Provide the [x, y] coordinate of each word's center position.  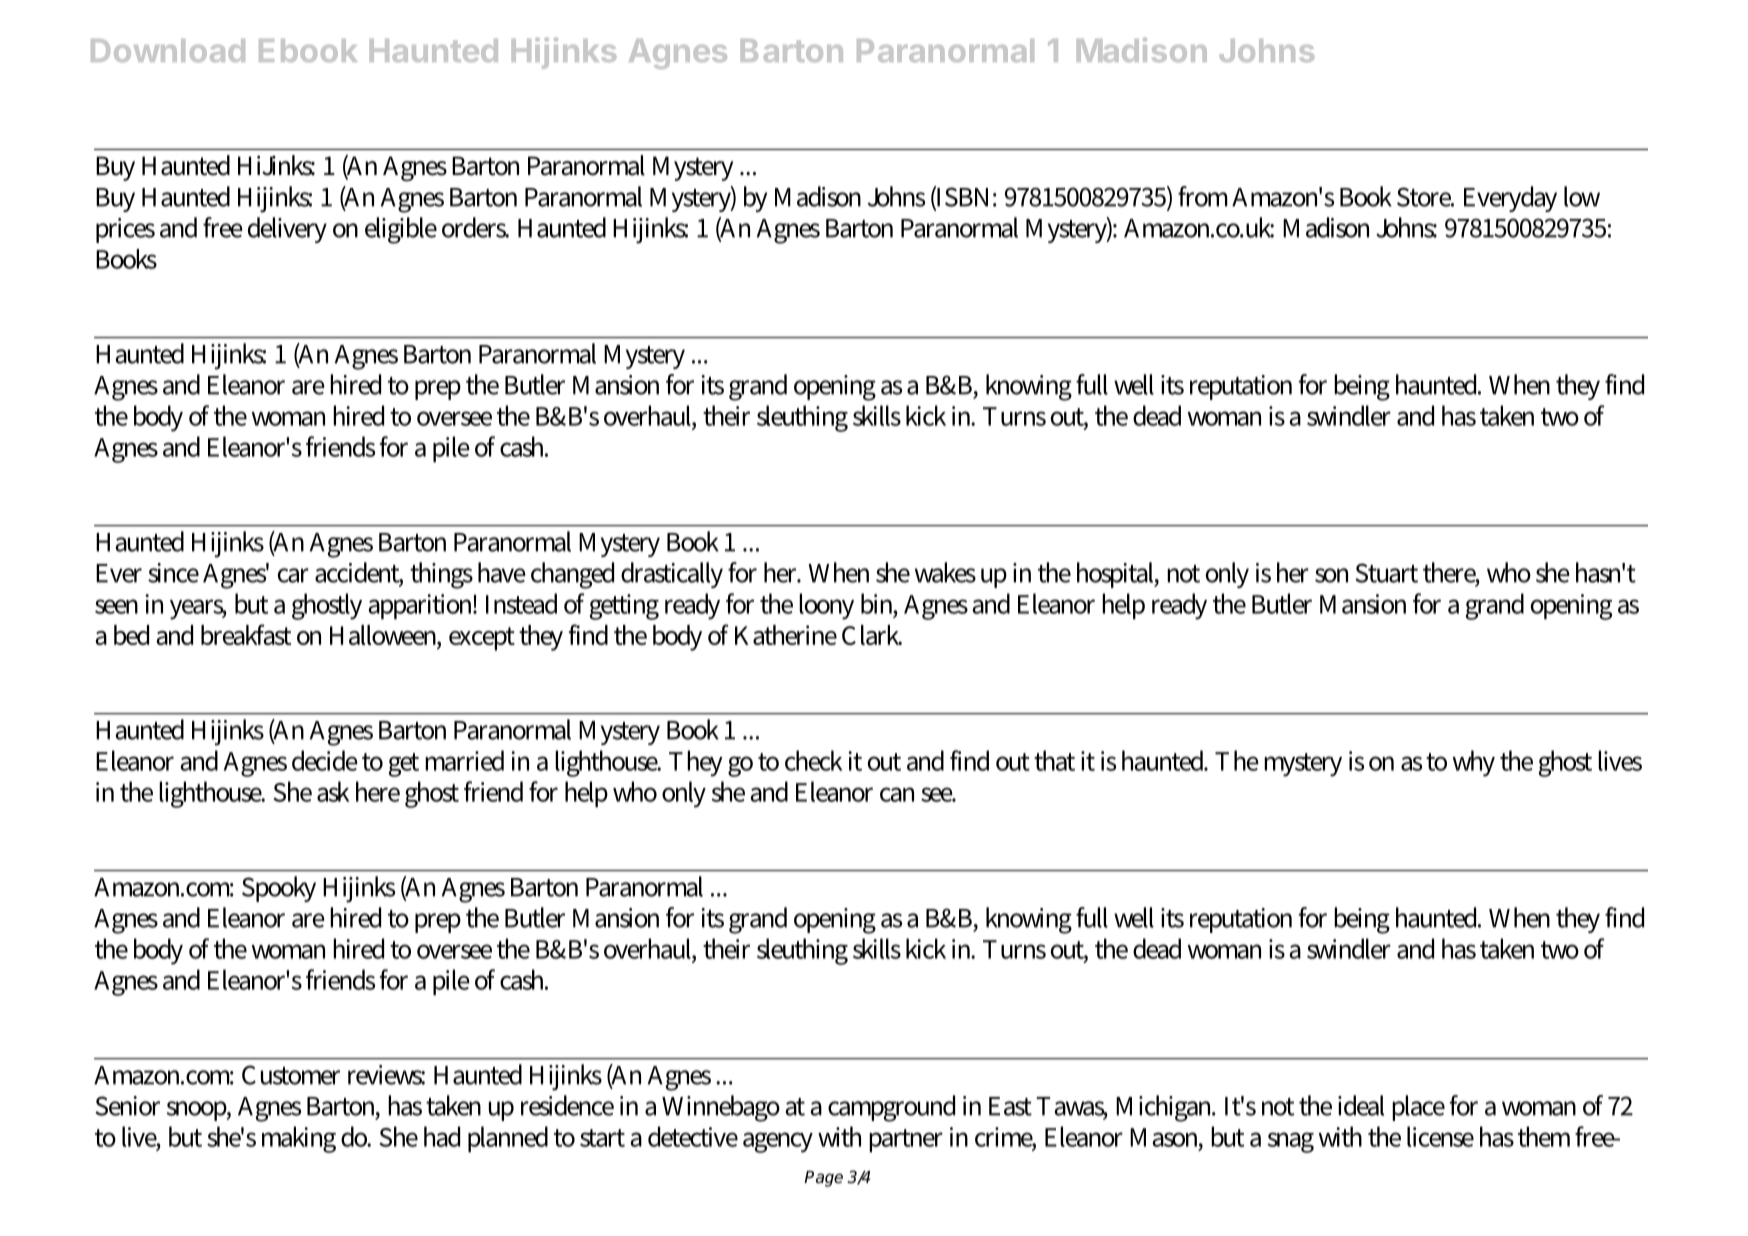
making [299, 1139]
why [1474, 763]
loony [826, 606]
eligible [401, 230]
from [1203, 196]
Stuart [1386, 573]
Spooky [279, 889]
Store [1425, 197]
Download [168, 50]
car [293, 575]
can [897, 794]
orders [475, 227]
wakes [945, 572]
